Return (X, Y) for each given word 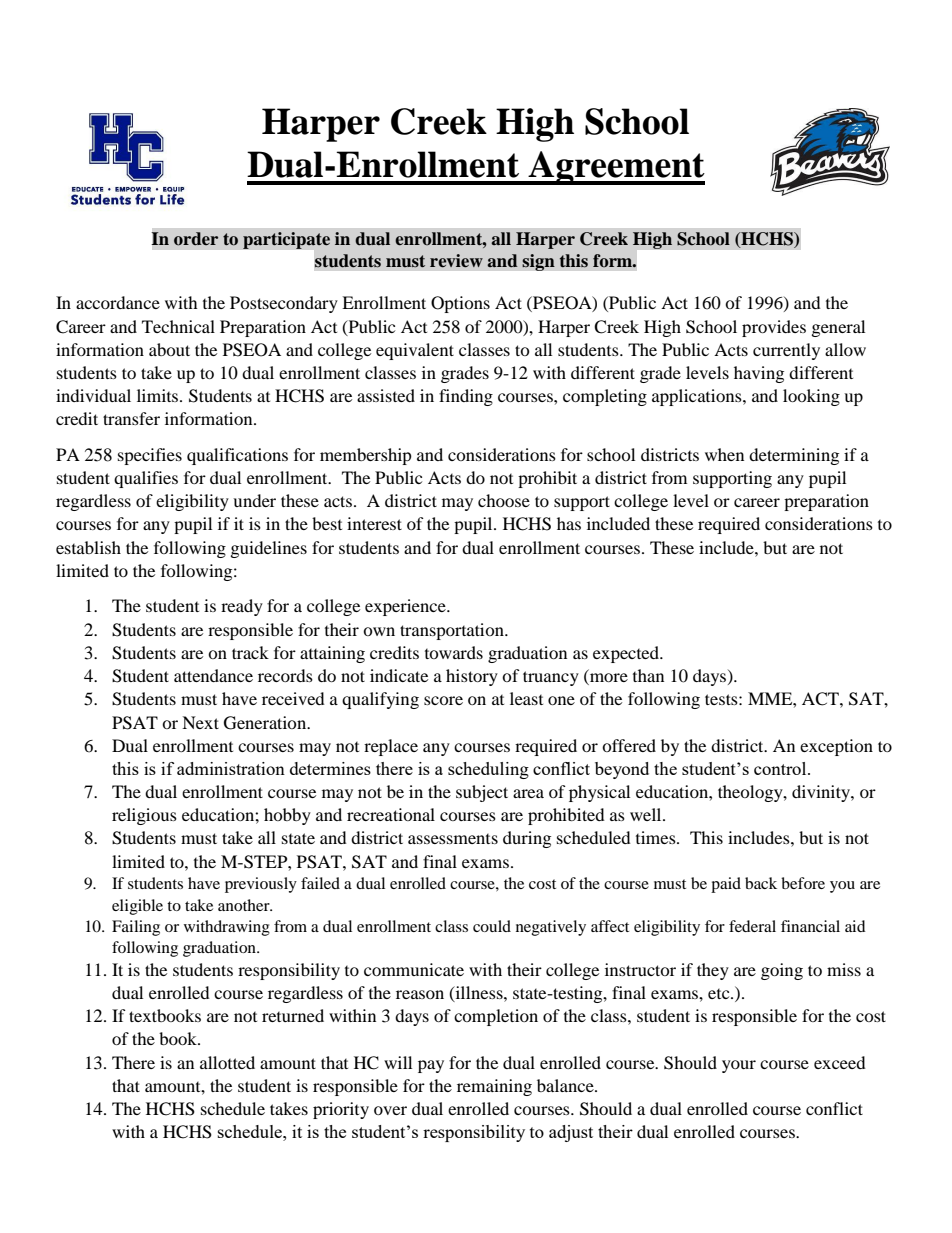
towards (454, 652)
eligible (137, 907)
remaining (494, 1087)
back (761, 883)
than (648, 675)
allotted (227, 1062)
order (196, 239)
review (456, 261)
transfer (131, 418)
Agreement (615, 168)
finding (466, 397)
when (724, 454)
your (739, 1066)
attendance (213, 675)
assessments (453, 839)
